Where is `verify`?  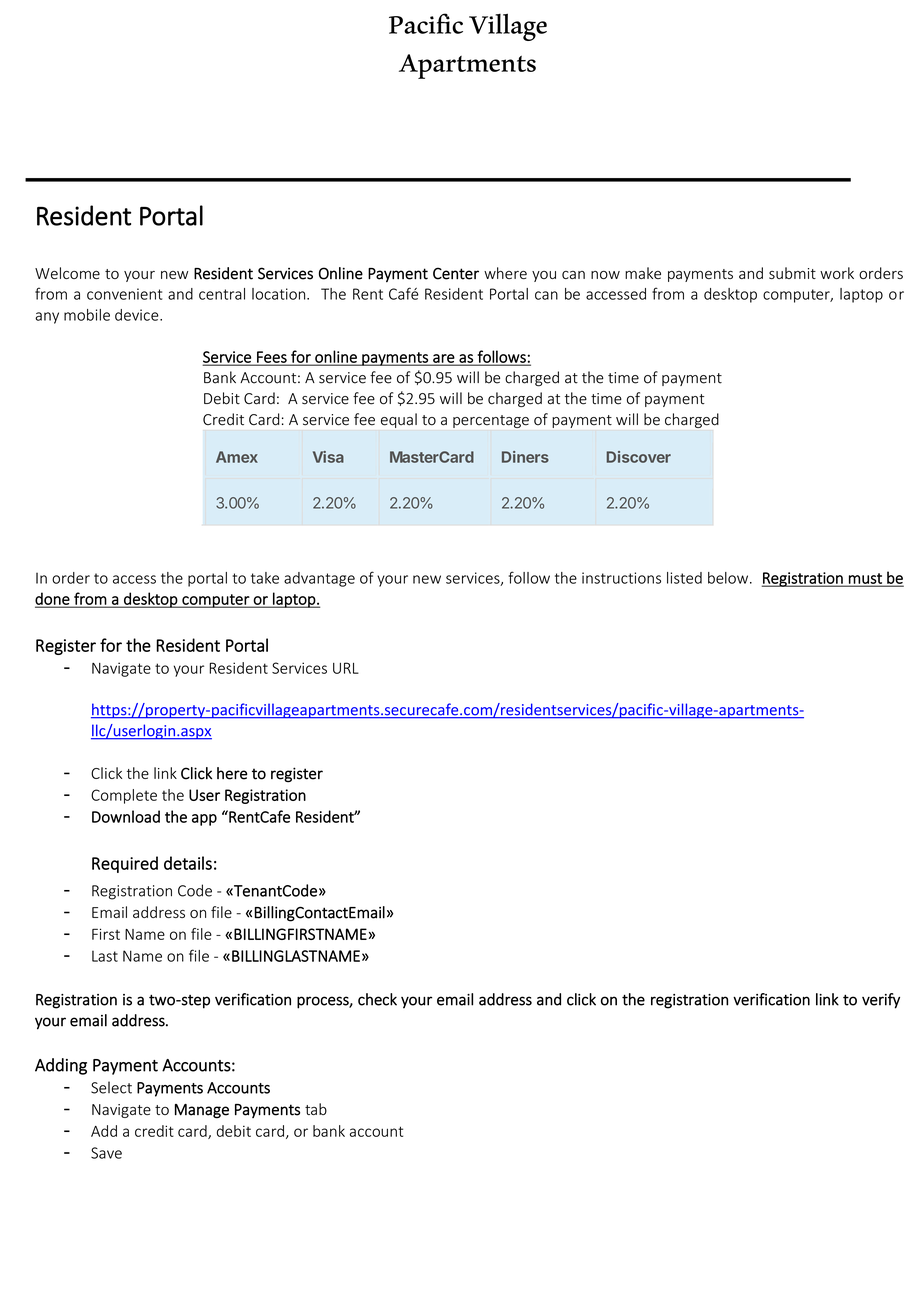 verify is located at coordinates (881, 1001).
